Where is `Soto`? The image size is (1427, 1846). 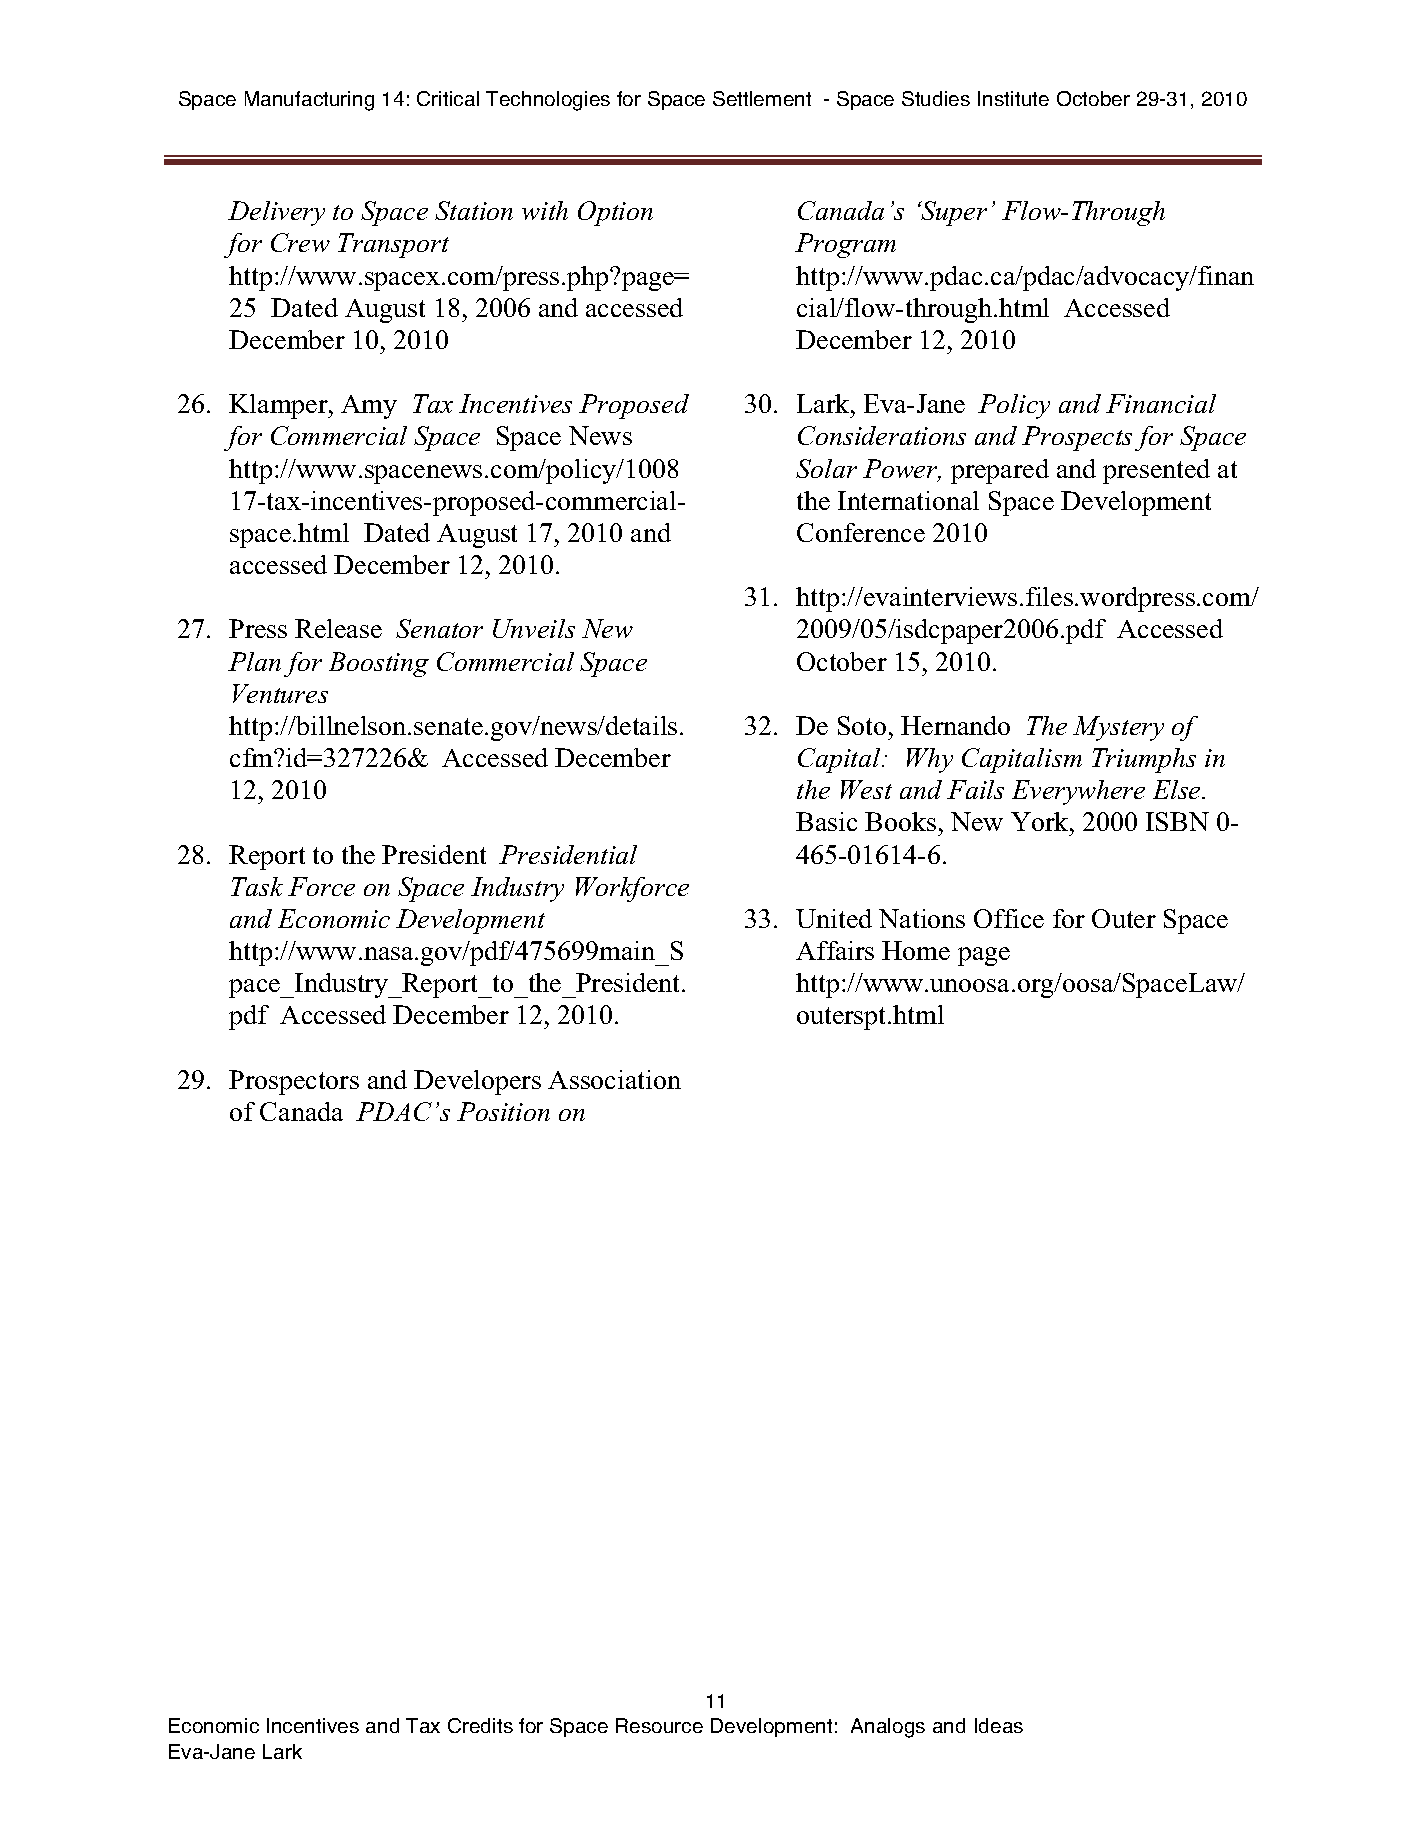
Soto is located at coordinates (862, 725).
